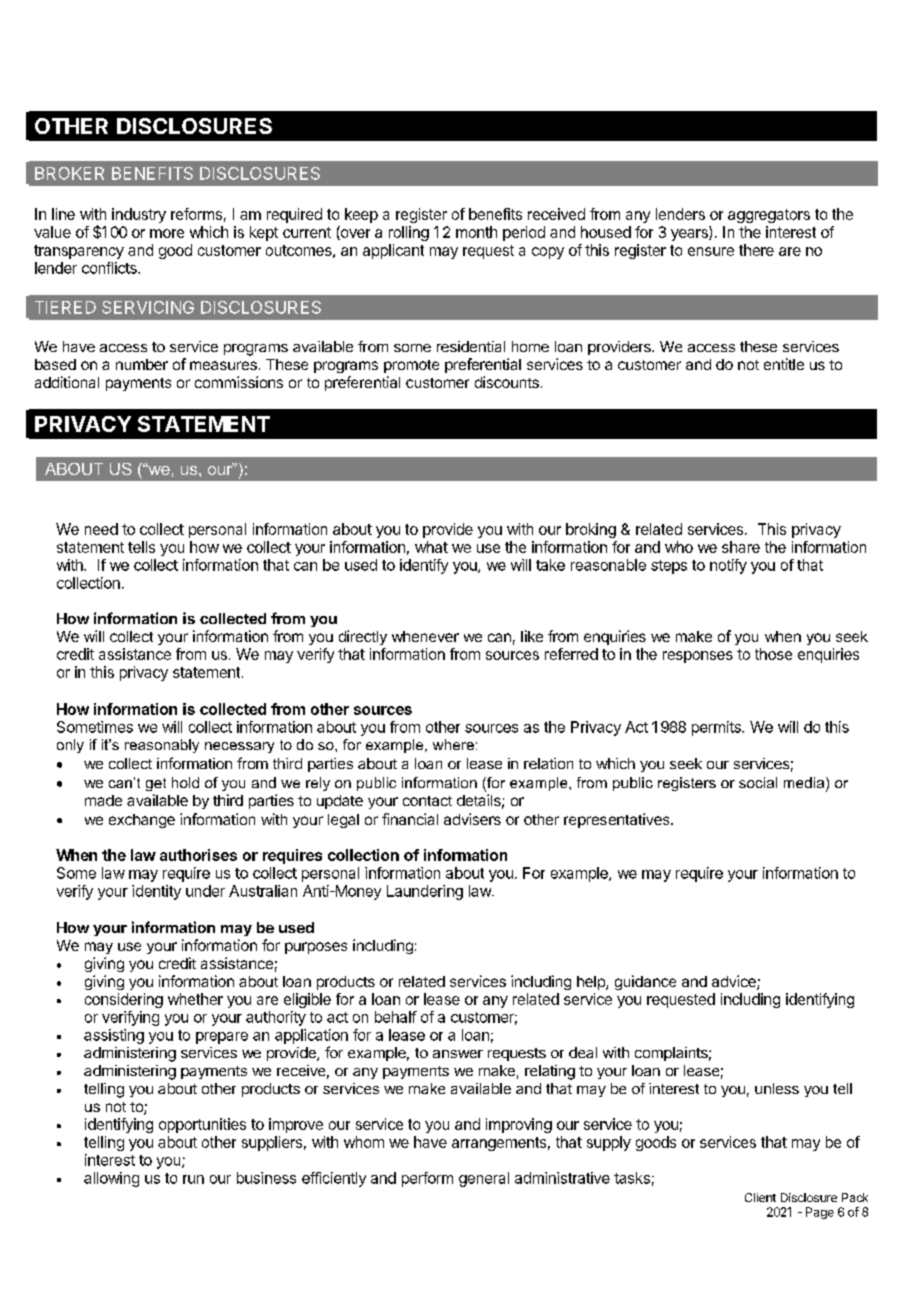 The image size is (924, 1308). Describe the element at coordinates (769, 216) in the screenshot. I see `aggregators` at that location.
